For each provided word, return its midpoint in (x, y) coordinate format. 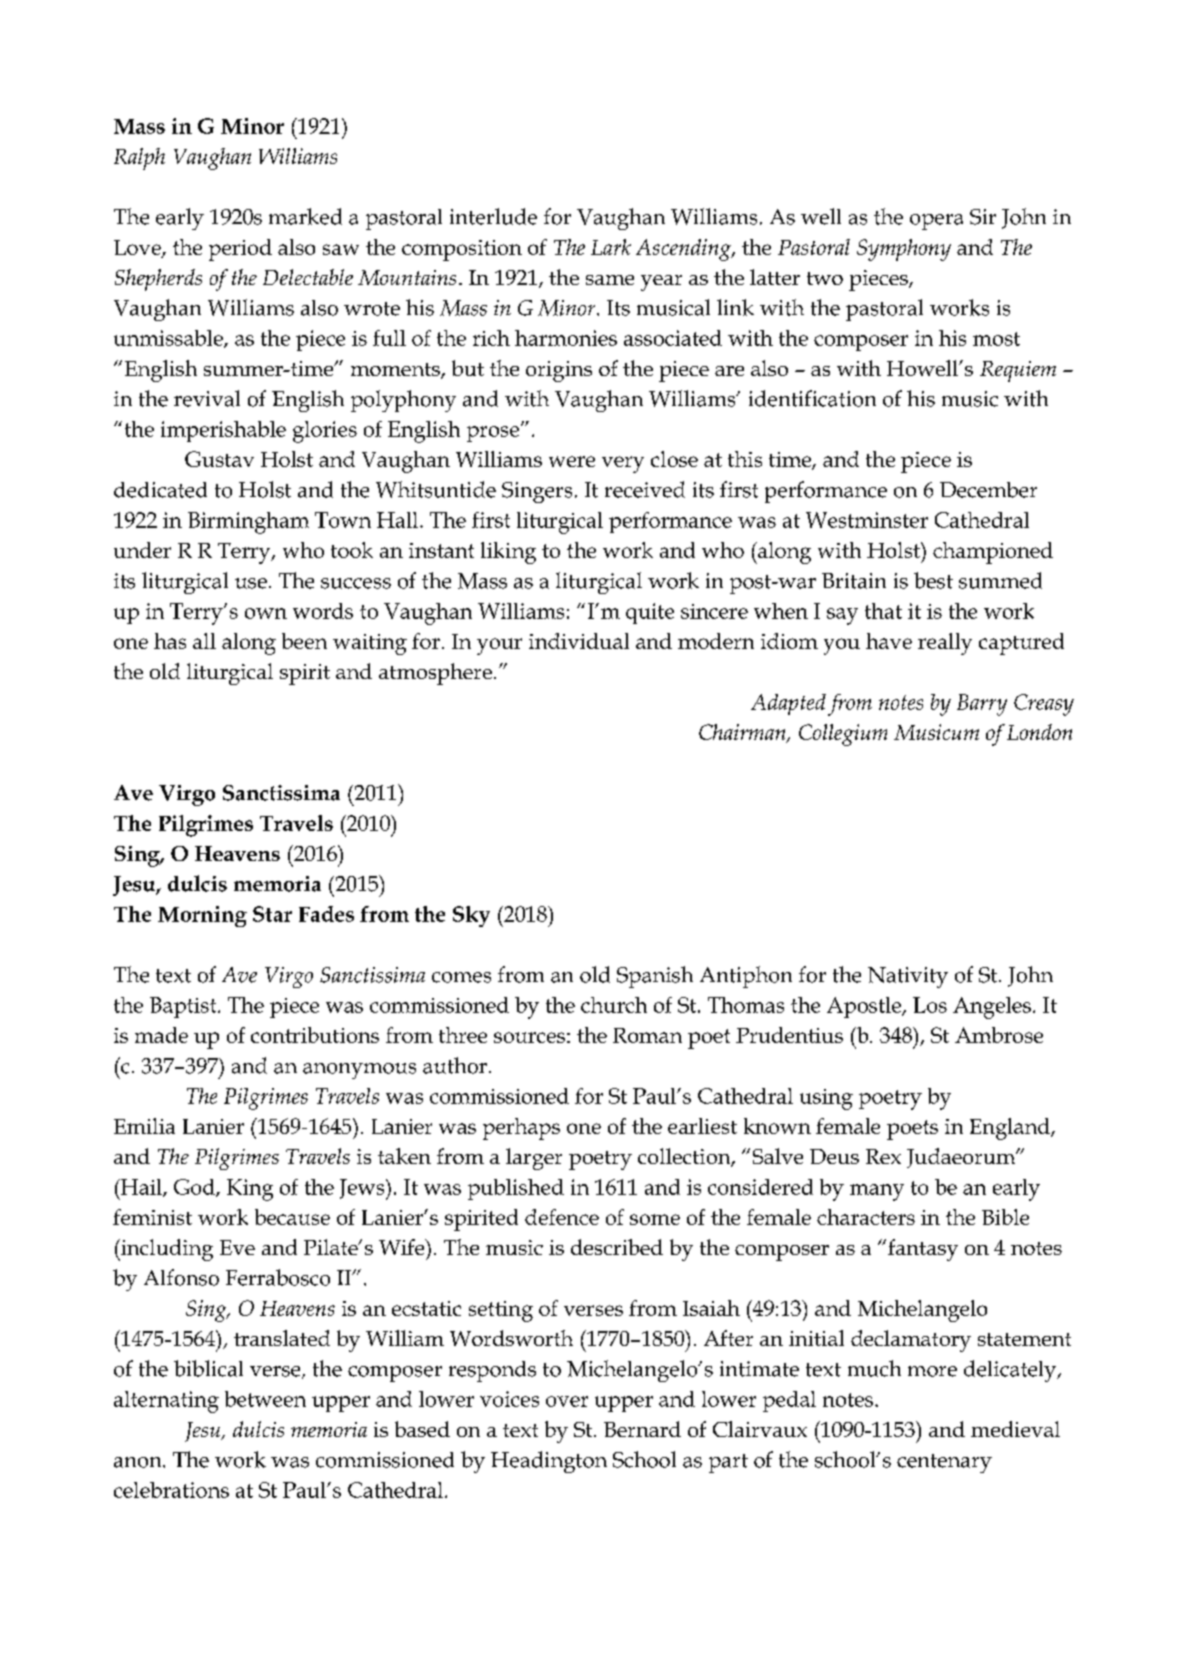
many (877, 1192)
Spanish (655, 977)
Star (272, 914)
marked (305, 216)
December (988, 490)
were (572, 461)
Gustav (219, 459)
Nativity (908, 977)
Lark (611, 247)
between (265, 1399)
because (292, 1217)
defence (562, 1217)
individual (579, 641)
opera (936, 222)
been (304, 641)
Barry (982, 705)
